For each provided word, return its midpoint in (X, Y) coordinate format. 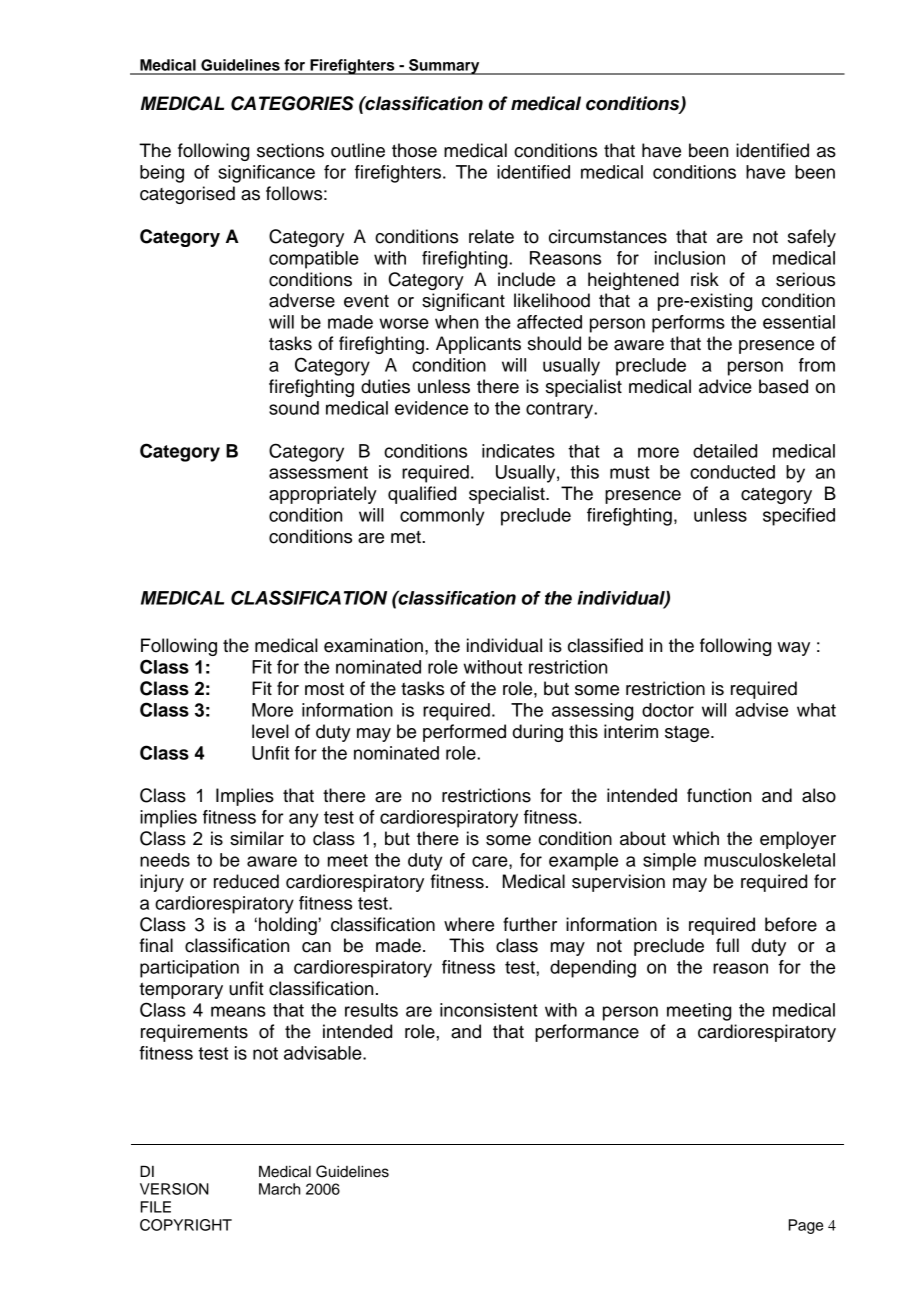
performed (464, 733)
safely (812, 238)
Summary (444, 67)
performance (587, 1033)
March (279, 1189)
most (324, 689)
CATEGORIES (292, 103)
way (793, 649)
